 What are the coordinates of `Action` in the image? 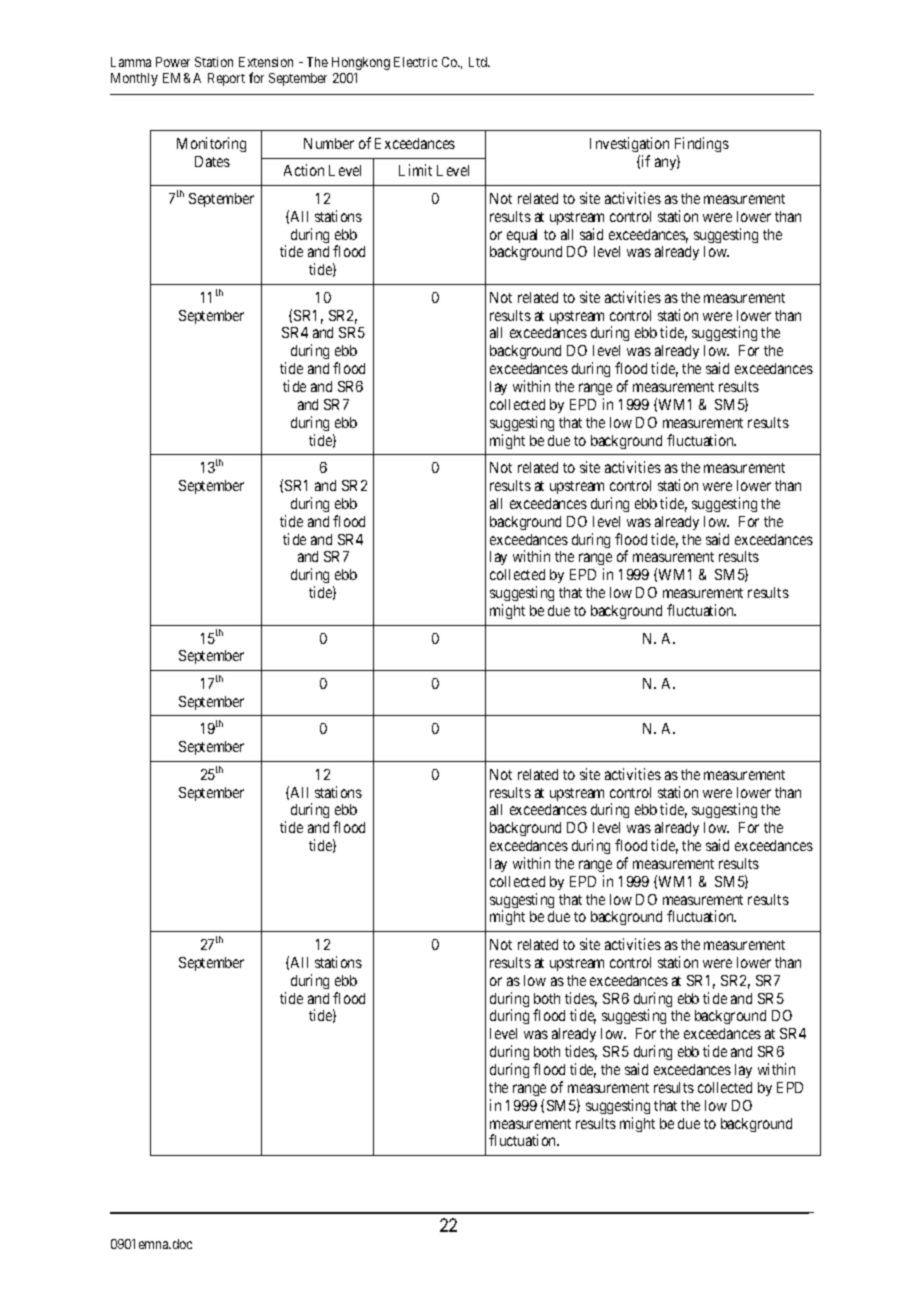 It's located at (304, 170).
